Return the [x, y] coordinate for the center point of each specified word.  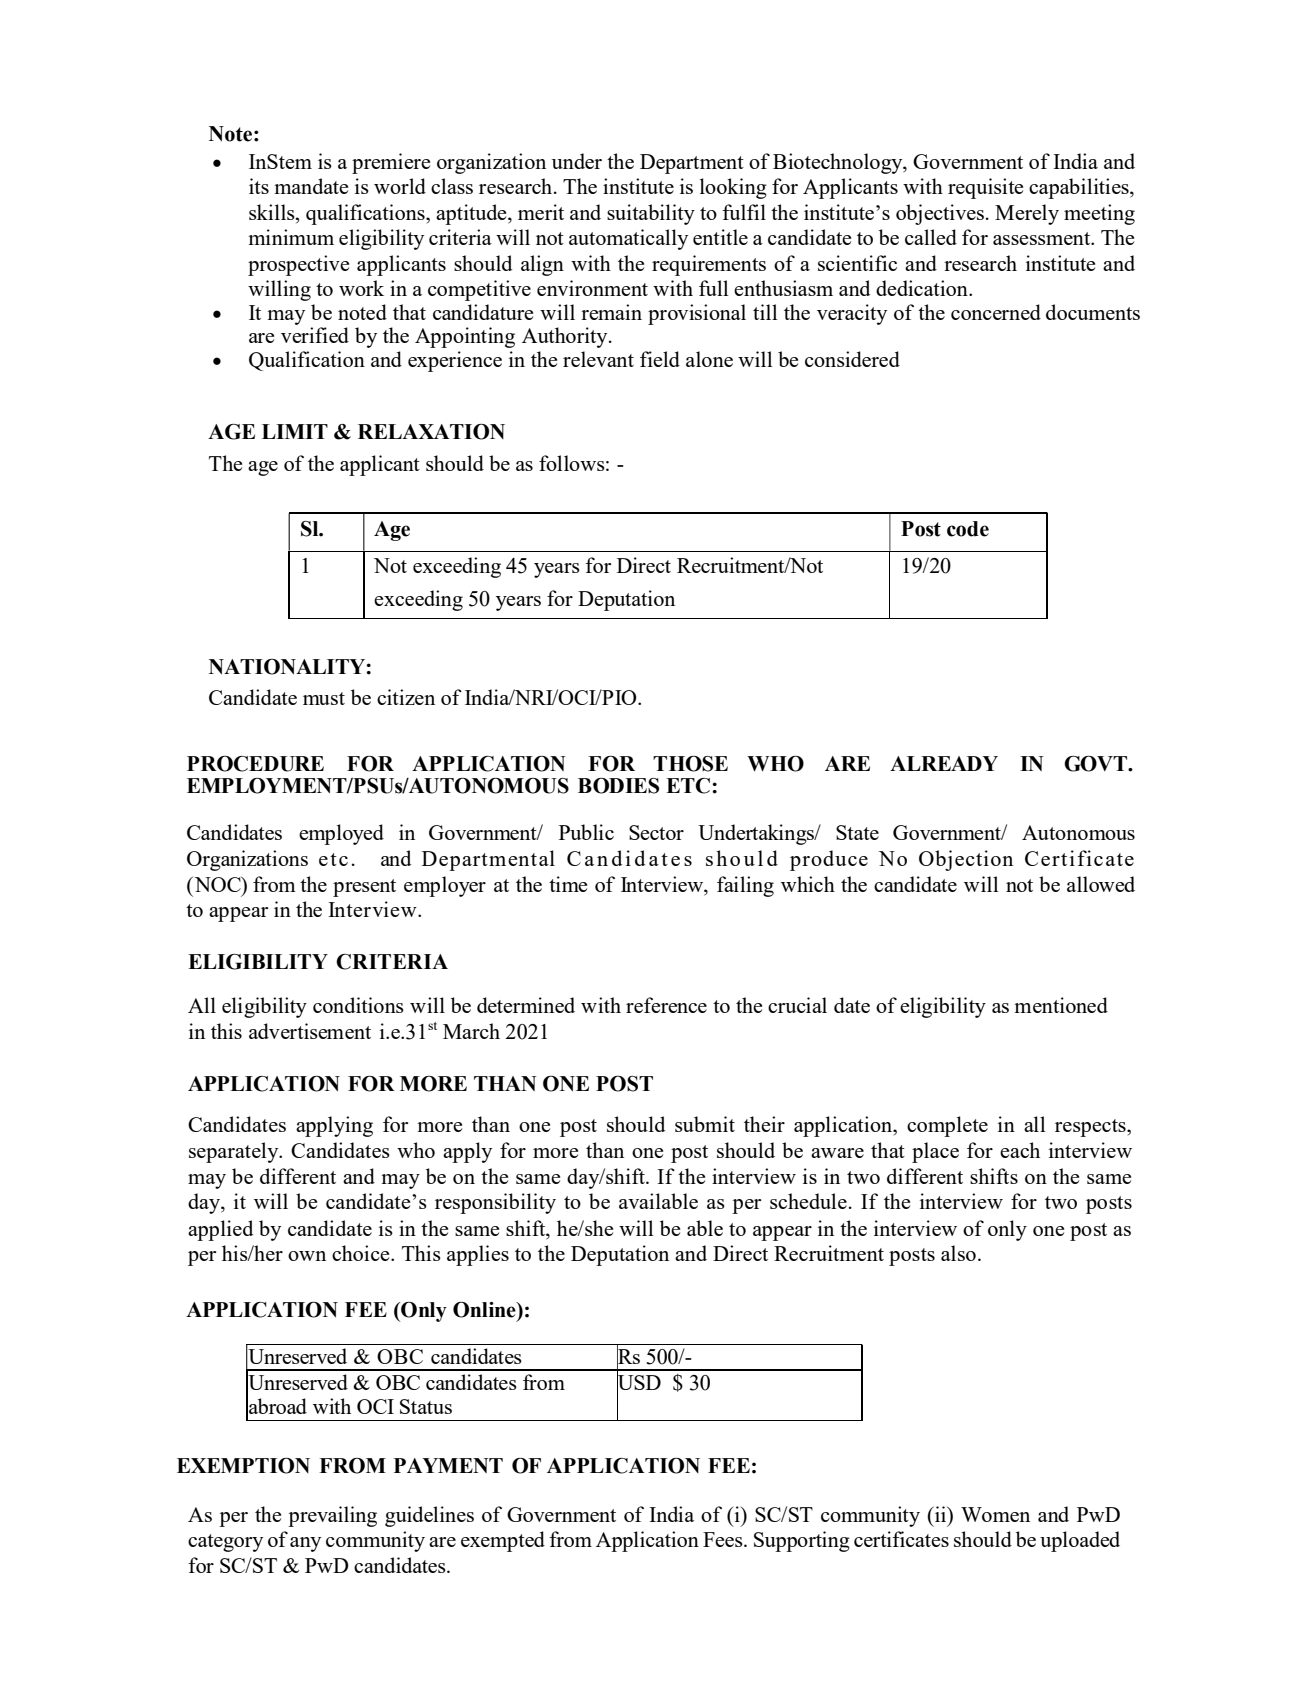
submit [705, 1124]
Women [995, 1514]
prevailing [332, 1516]
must [324, 698]
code [968, 529]
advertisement [310, 1031]
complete [947, 1126]
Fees [724, 1539]
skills [273, 212]
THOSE [690, 764]
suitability [651, 214]
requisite [985, 188]
